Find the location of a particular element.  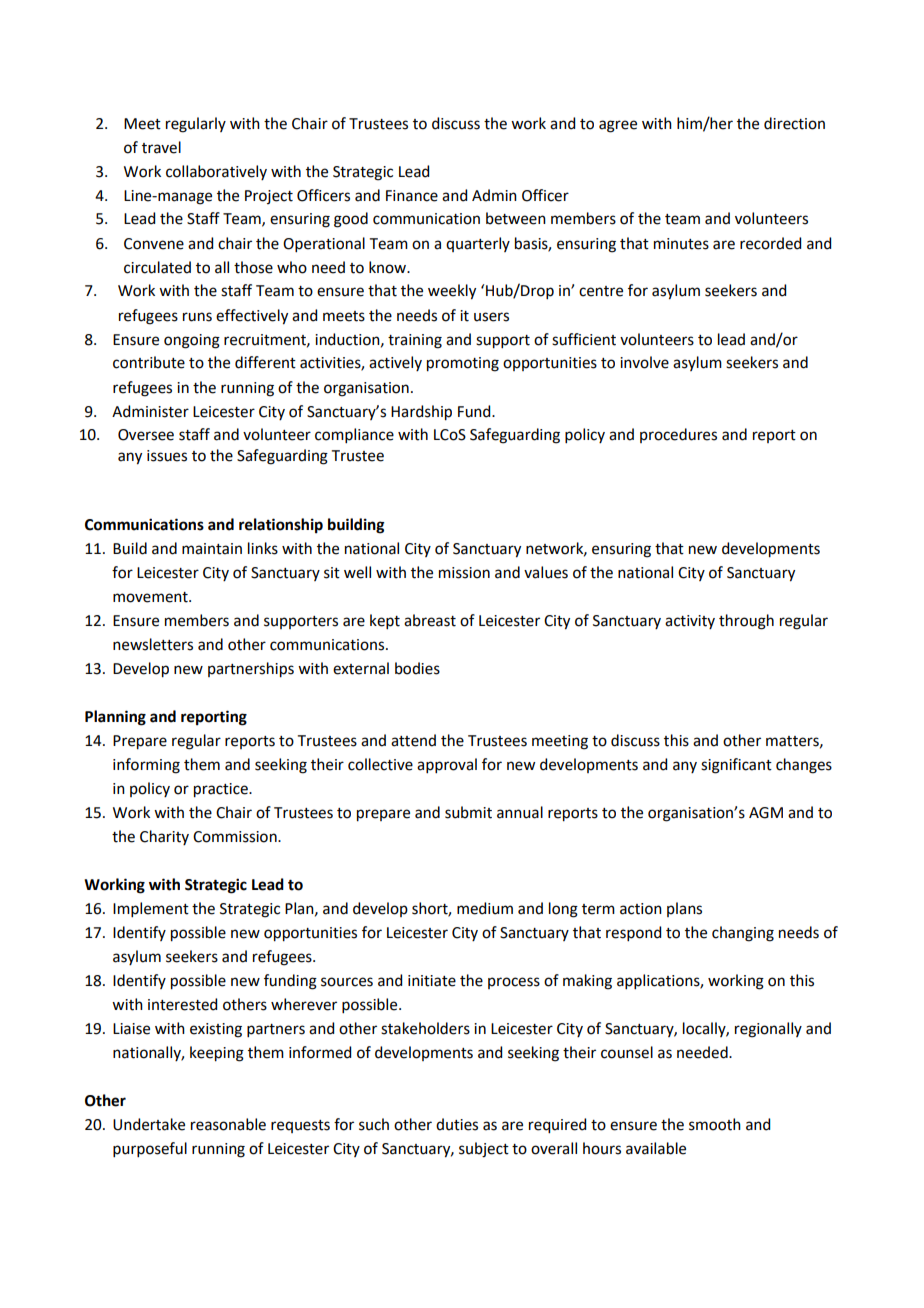

procedures is located at coordinates (678, 435).
